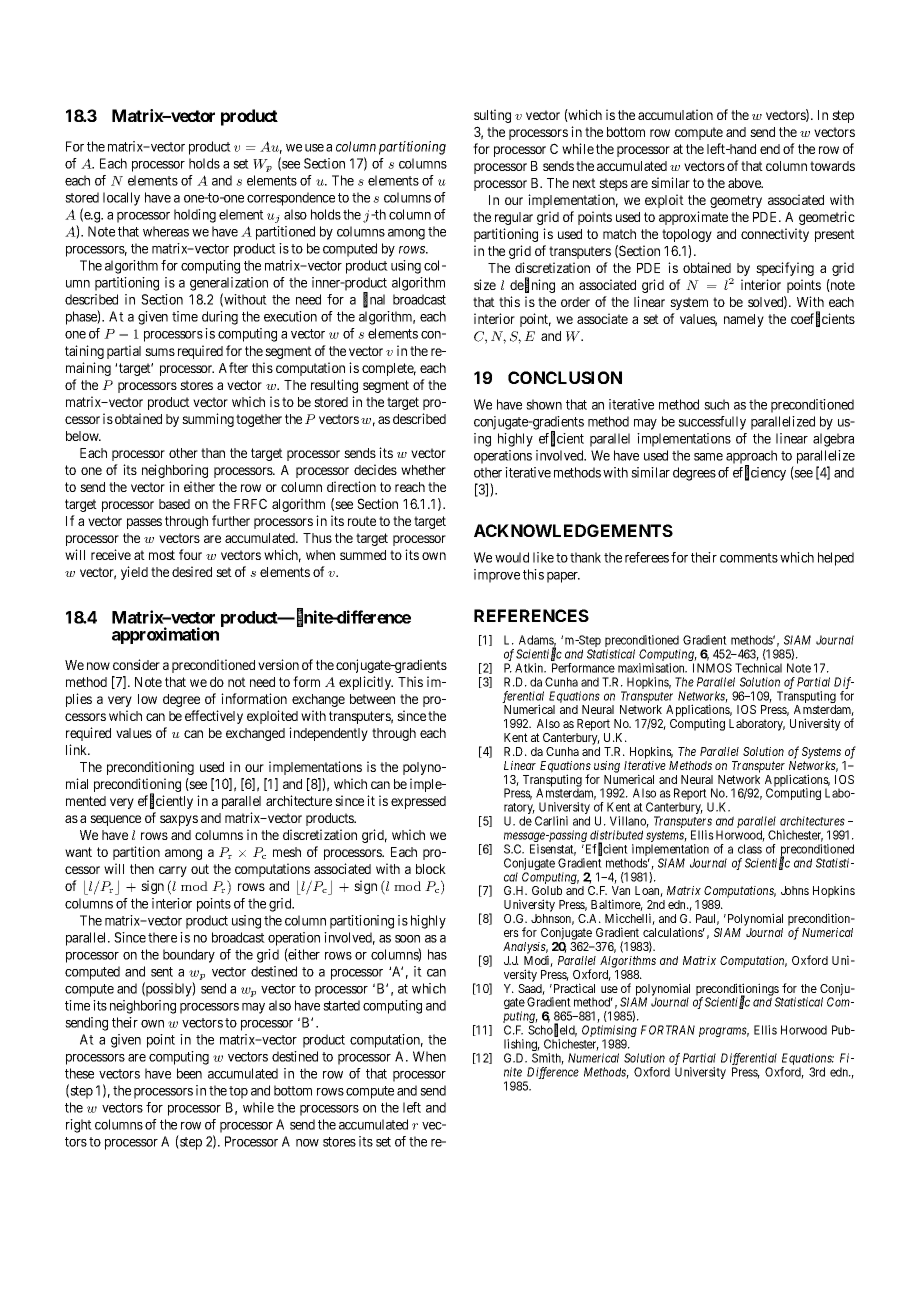  Describe the element at coordinates (121, 199) in the image. I see `locally` at that location.
